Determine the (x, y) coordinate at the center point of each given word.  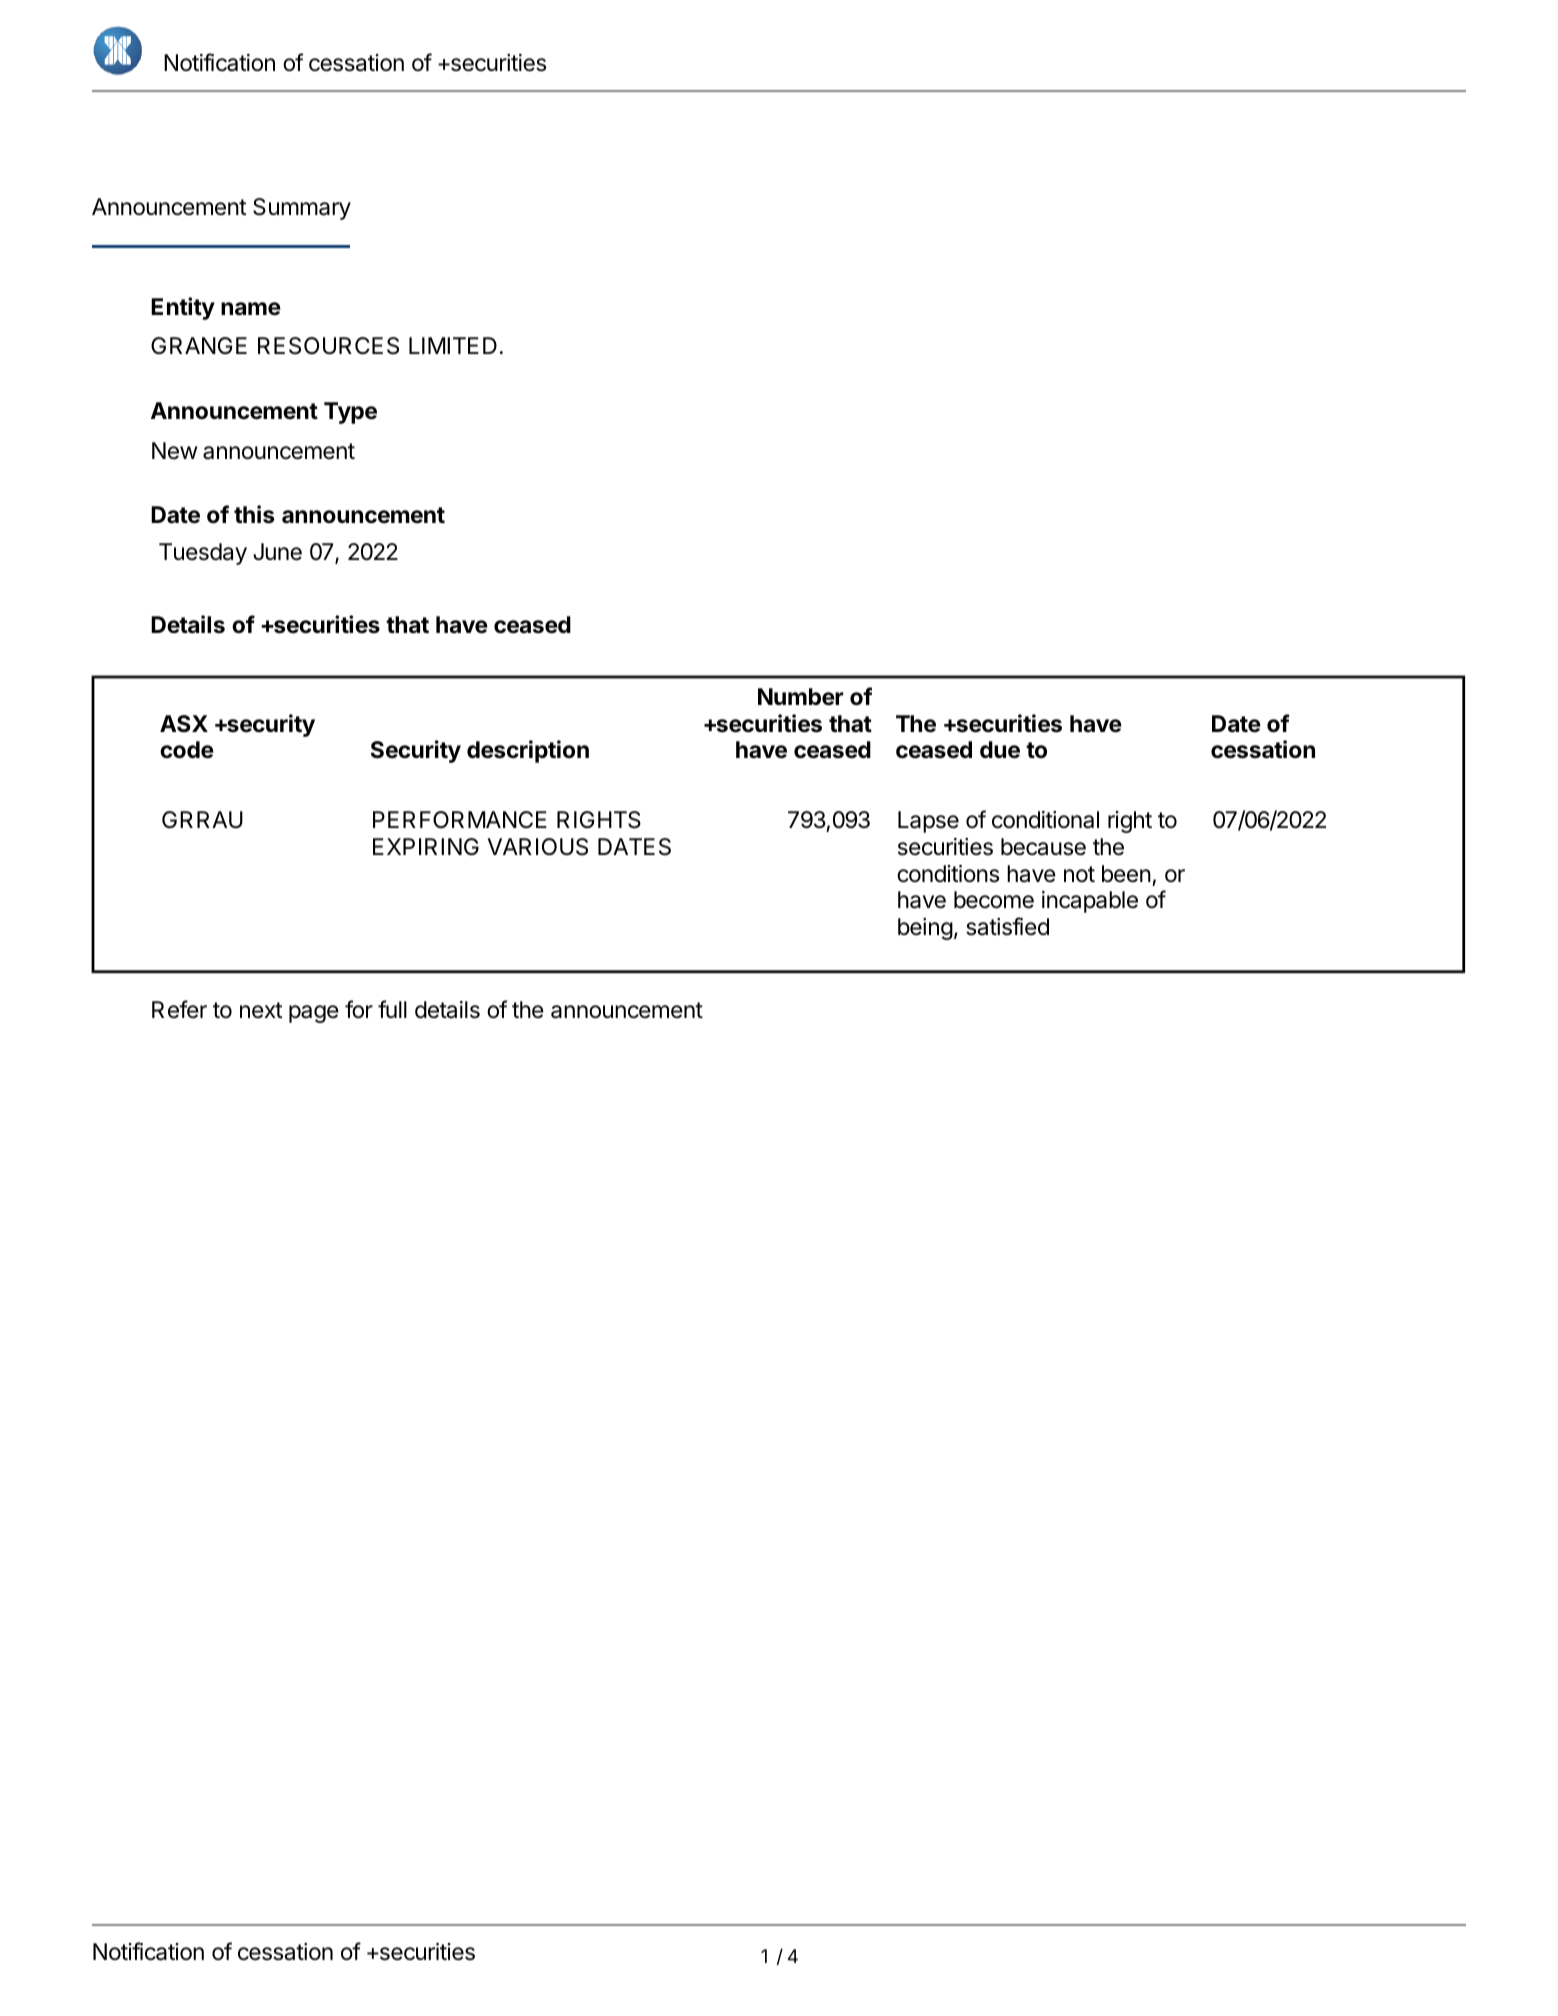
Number (800, 697)
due (1000, 750)
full (392, 1009)
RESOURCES (328, 346)
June (277, 552)
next (261, 1010)
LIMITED (453, 345)
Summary (302, 209)
